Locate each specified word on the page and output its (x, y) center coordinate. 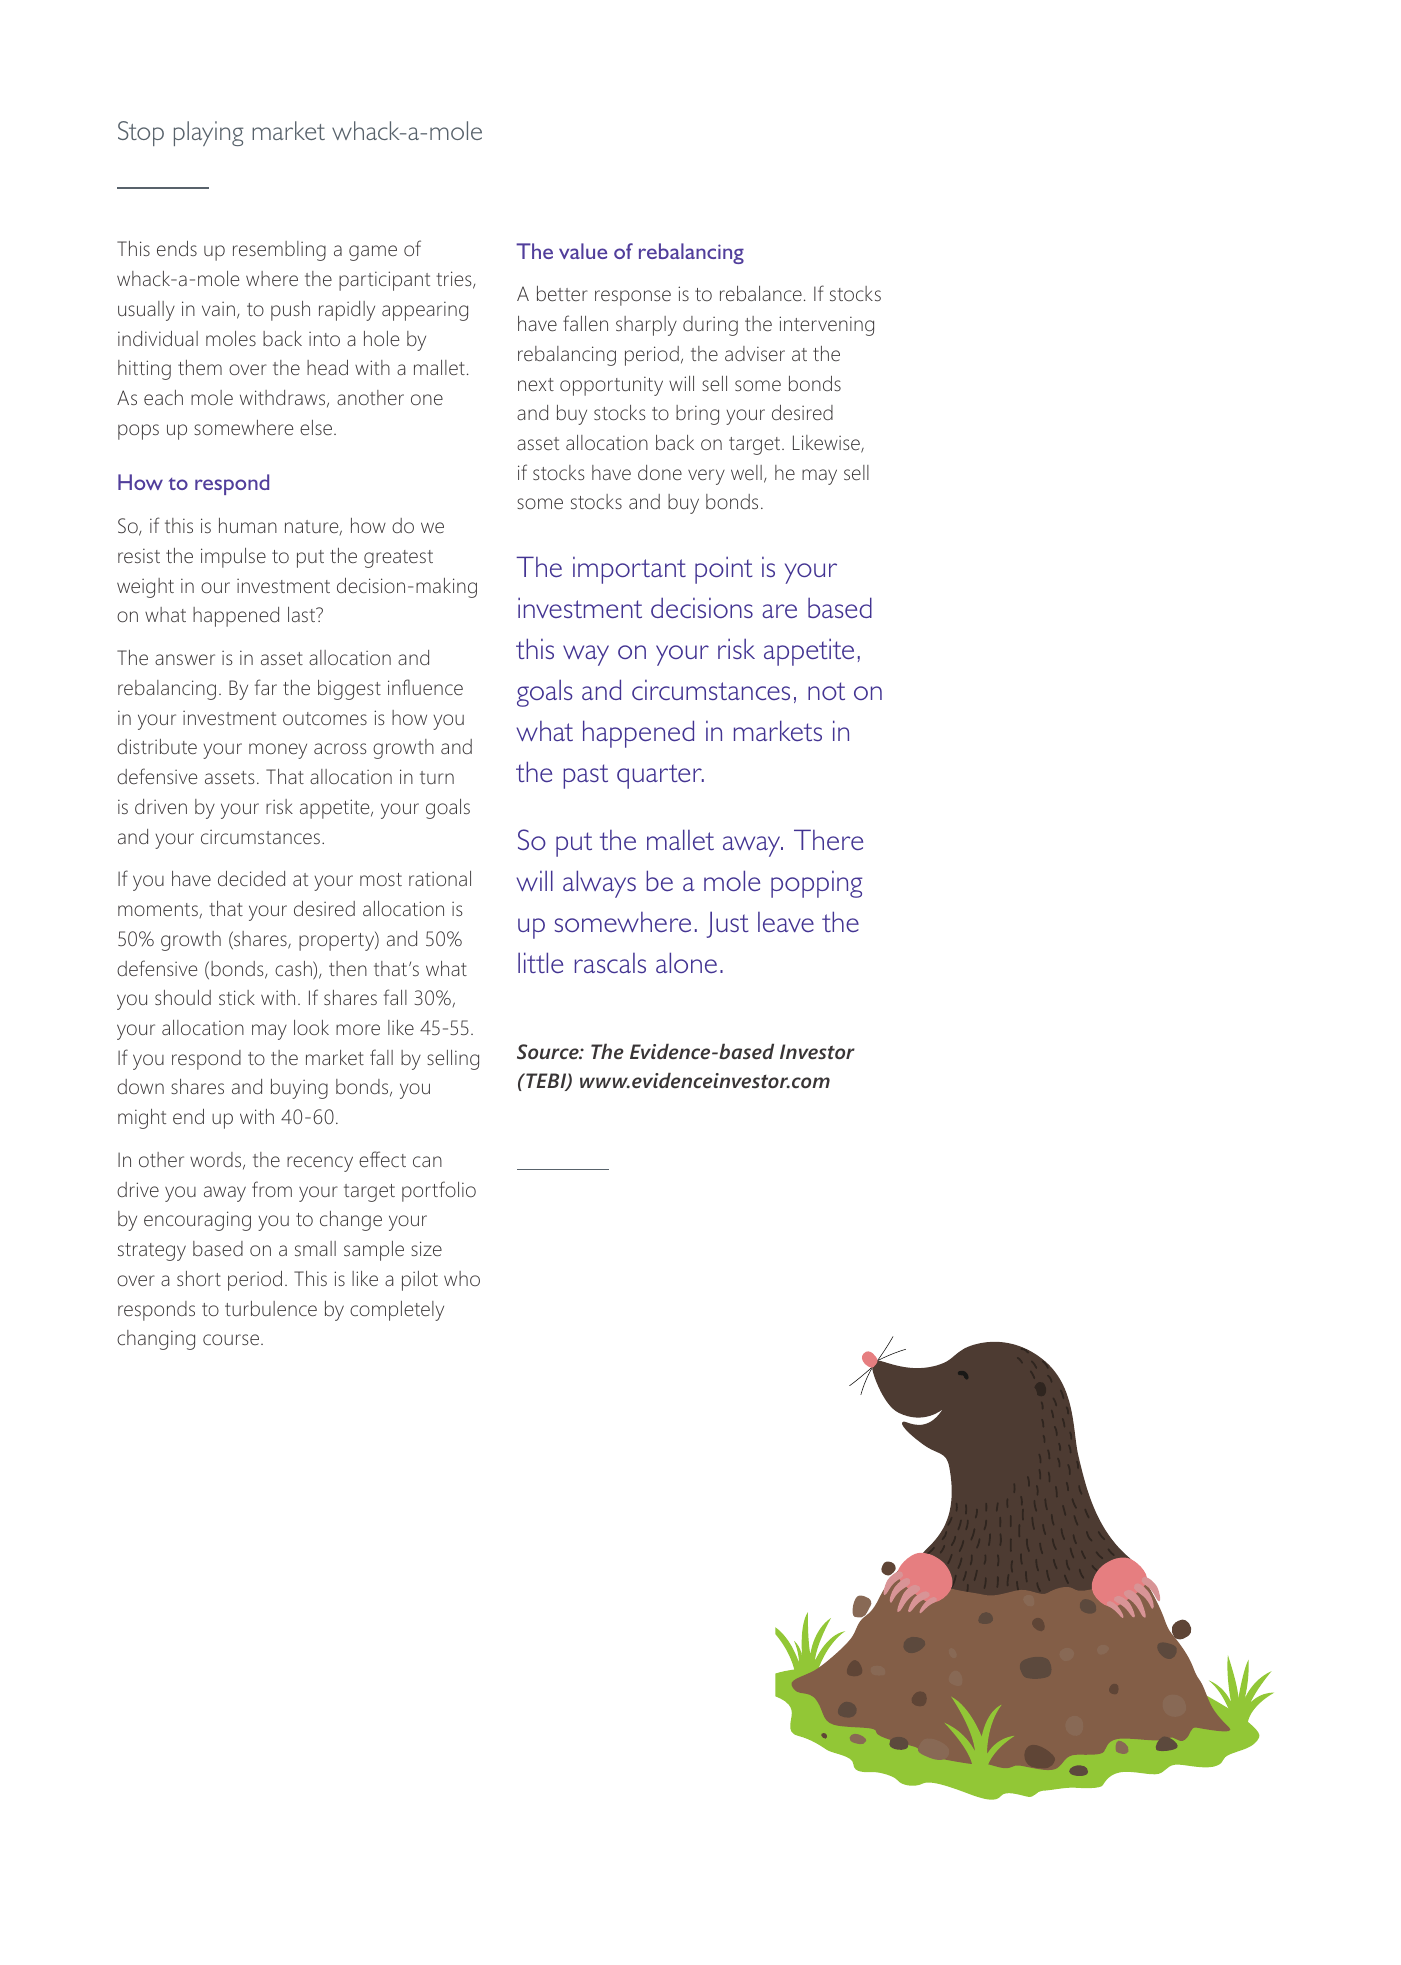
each (163, 397)
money (278, 751)
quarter (660, 776)
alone (686, 962)
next (536, 384)
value (583, 251)
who (462, 1278)
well (746, 472)
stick (237, 997)
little (540, 962)
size (426, 1248)
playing (208, 133)
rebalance (761, 293)
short (199, 1278)
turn (437, 777)
